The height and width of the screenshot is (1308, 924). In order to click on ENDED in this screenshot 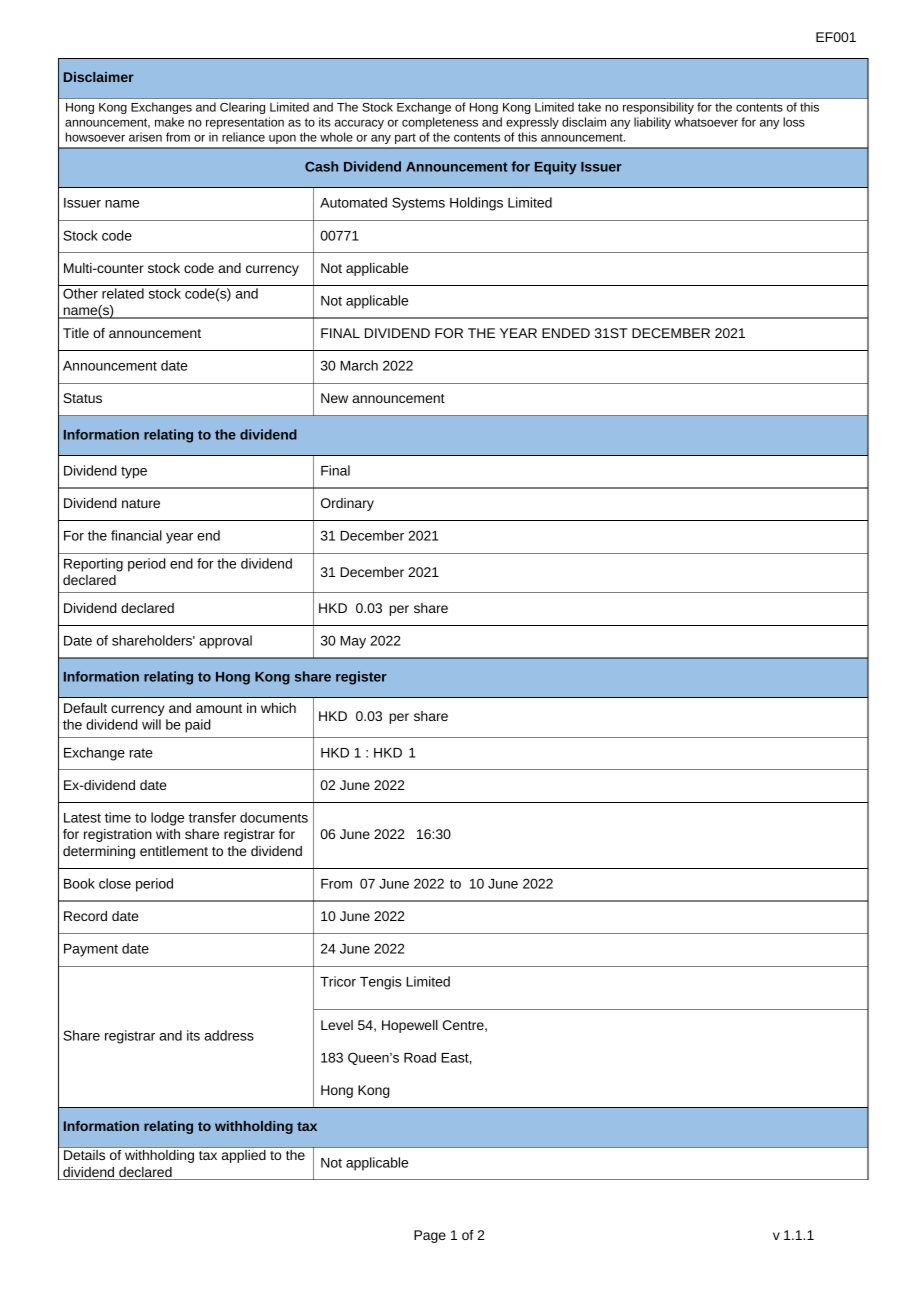, I will do `click(566, 333)`.
